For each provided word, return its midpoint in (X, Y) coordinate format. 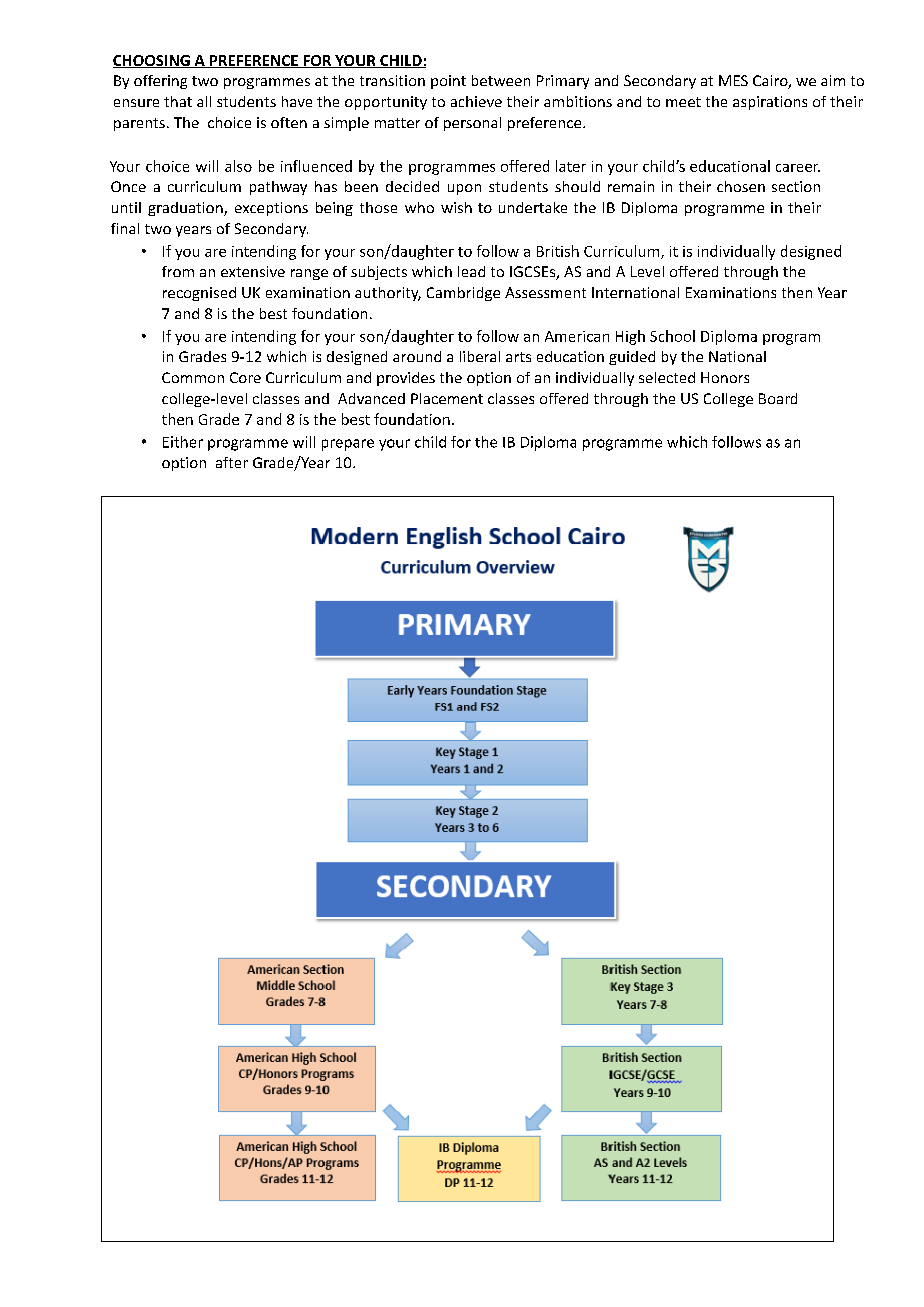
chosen (741, 186)
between (501, 80)
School (672, 336)
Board (778, 398)
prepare (348, 445)
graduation (186, 209)
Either (183, 442)
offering (160, 82)
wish (456, 207)
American (577, 336)
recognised (199, 294)
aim (833, 80)
